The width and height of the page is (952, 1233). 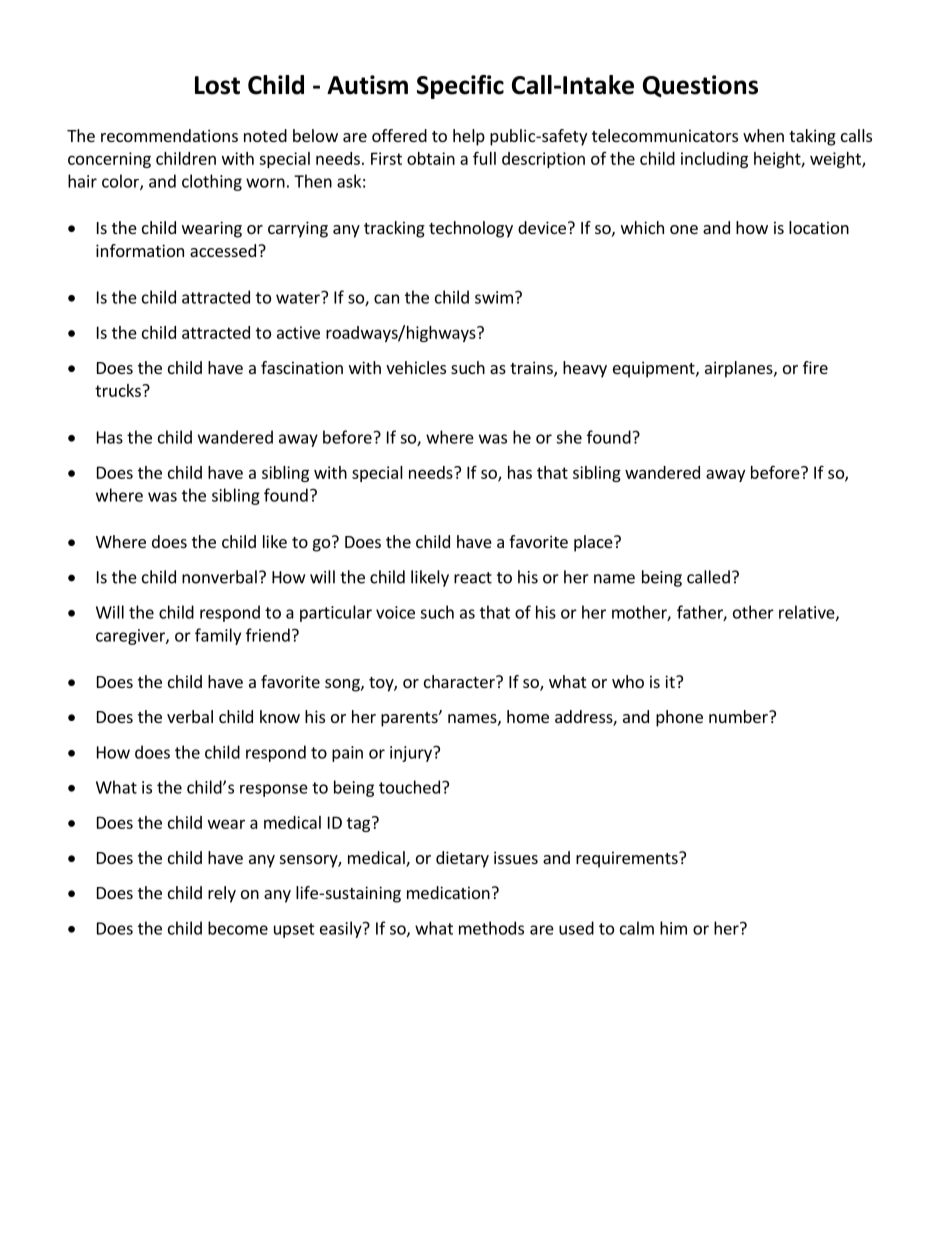 What do you see at coordinates (460, 87) in the page?
I see `Specific` at bounding box center [460, 87].
